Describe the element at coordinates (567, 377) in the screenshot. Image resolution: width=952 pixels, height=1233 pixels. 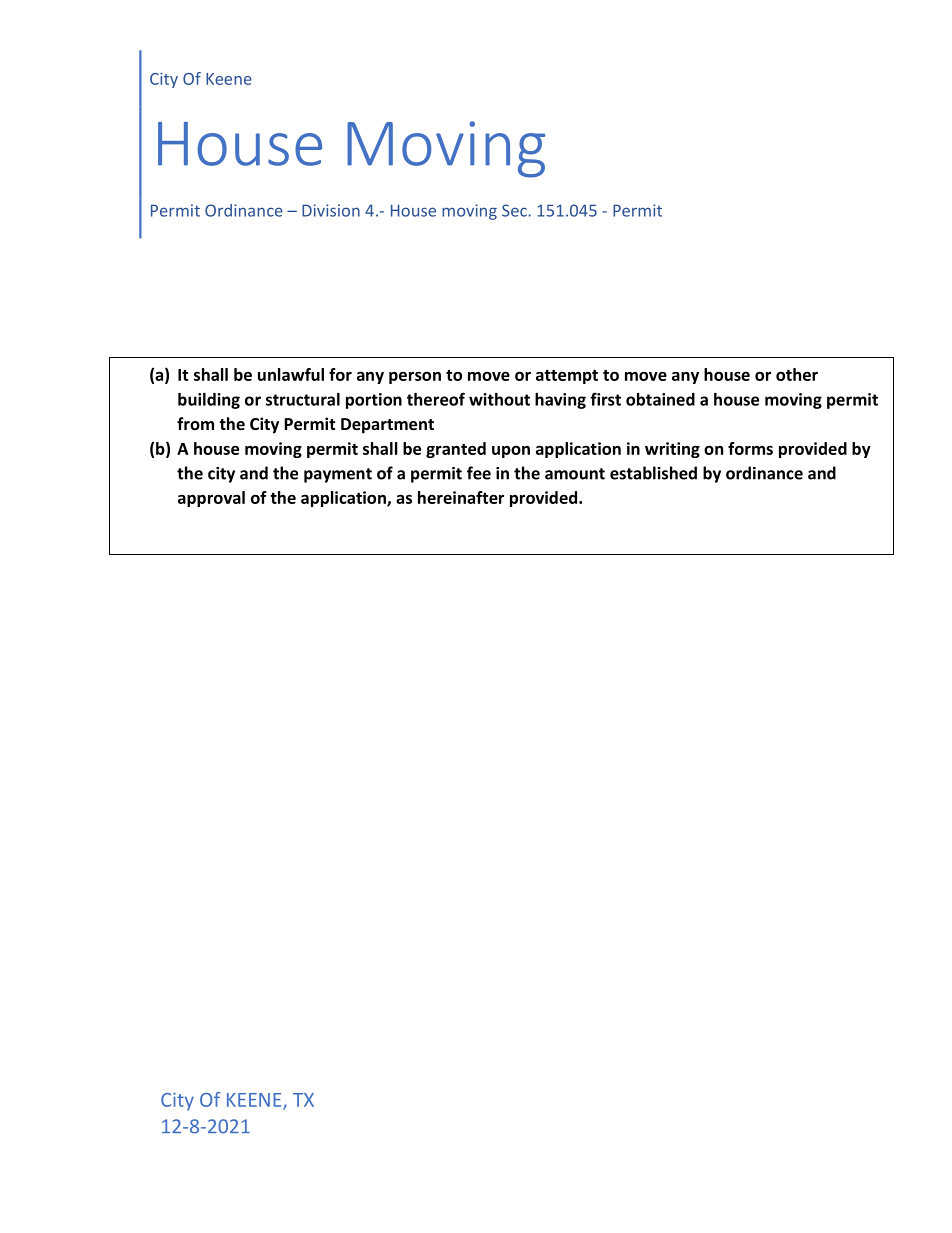
I see `attempt` at that location.
